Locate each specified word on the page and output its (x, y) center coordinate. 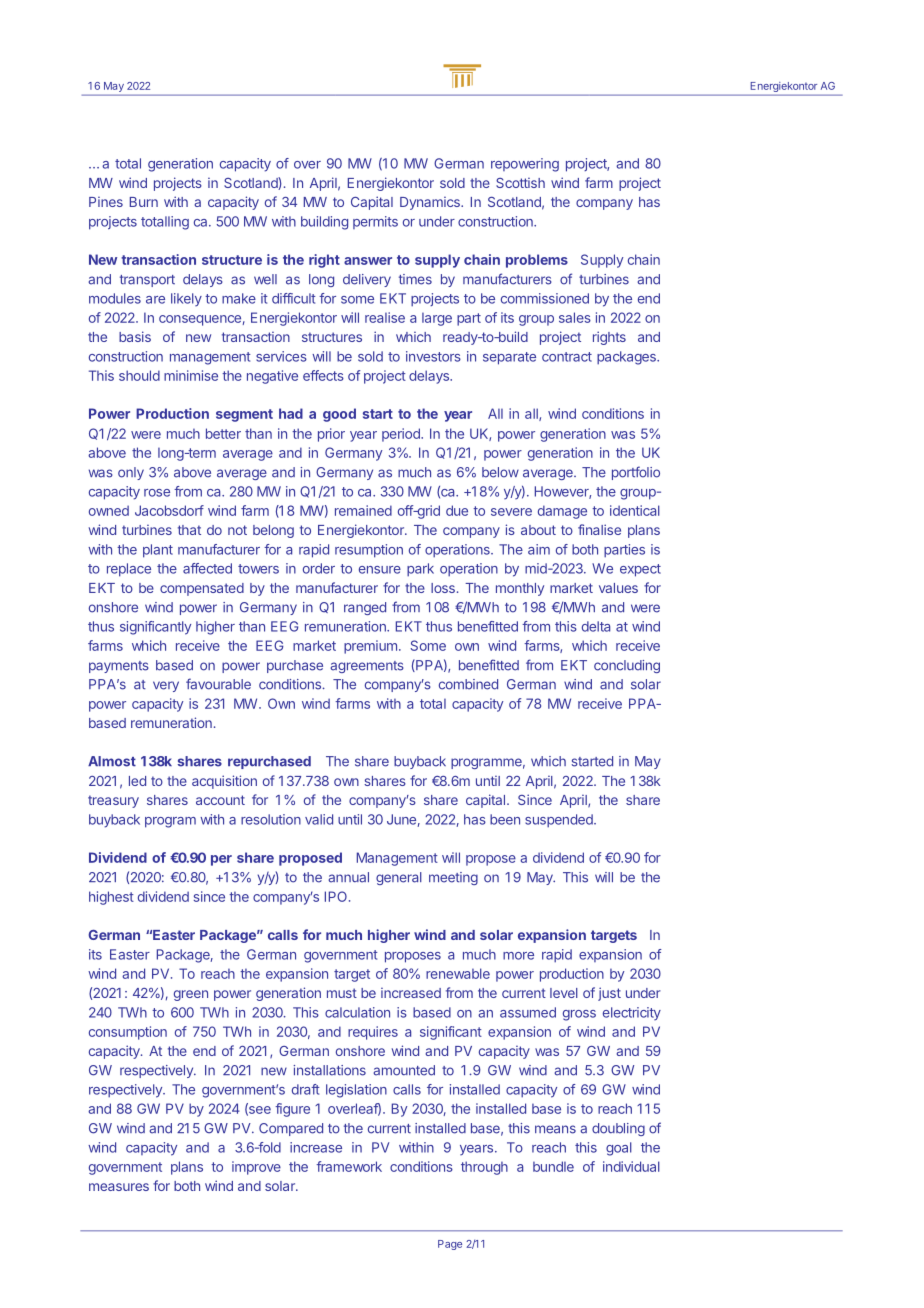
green (191, 995)
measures (119, 1187)
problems (537, 261)
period (402, 435)
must (342, 993)
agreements (367, 667)
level (564, 993)
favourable (218, 684)
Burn (144, 202)
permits (375, 222)
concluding (627, 666)
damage (562, 512)
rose (157, 493)
